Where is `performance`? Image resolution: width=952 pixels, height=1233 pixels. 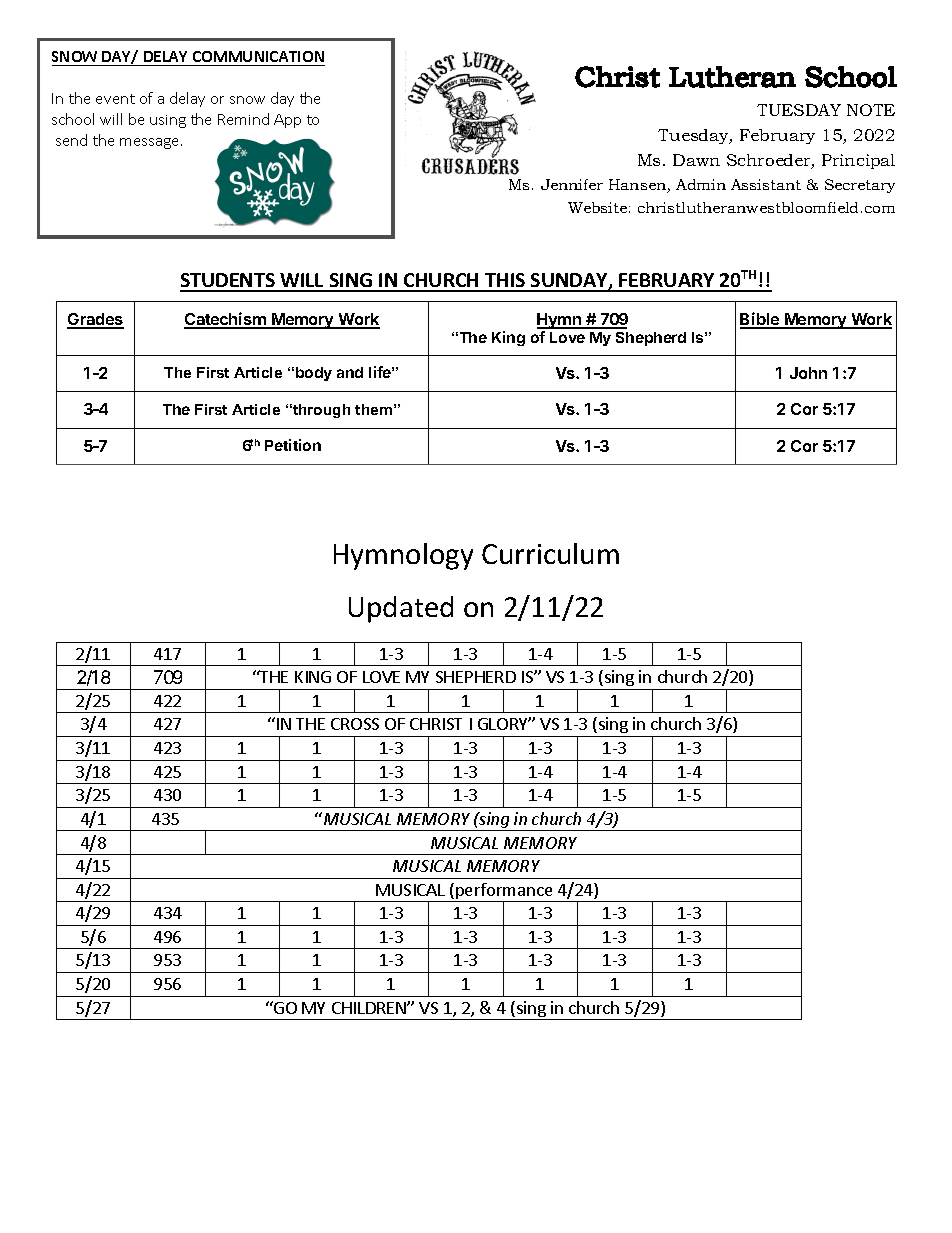 performance is located at coordinates (504, 892).
